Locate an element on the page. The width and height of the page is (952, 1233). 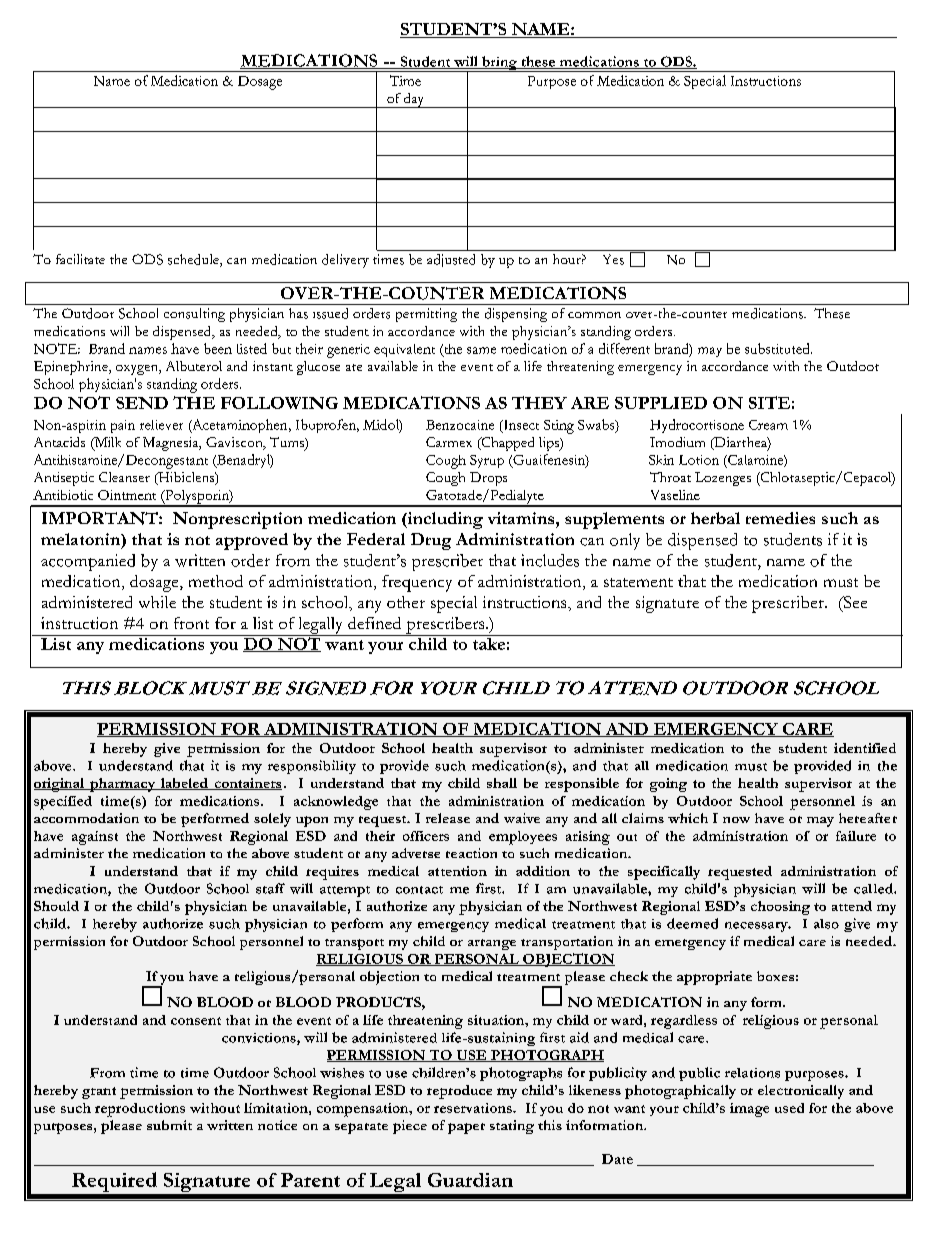
submit is located at coordinates (169, 1125).
